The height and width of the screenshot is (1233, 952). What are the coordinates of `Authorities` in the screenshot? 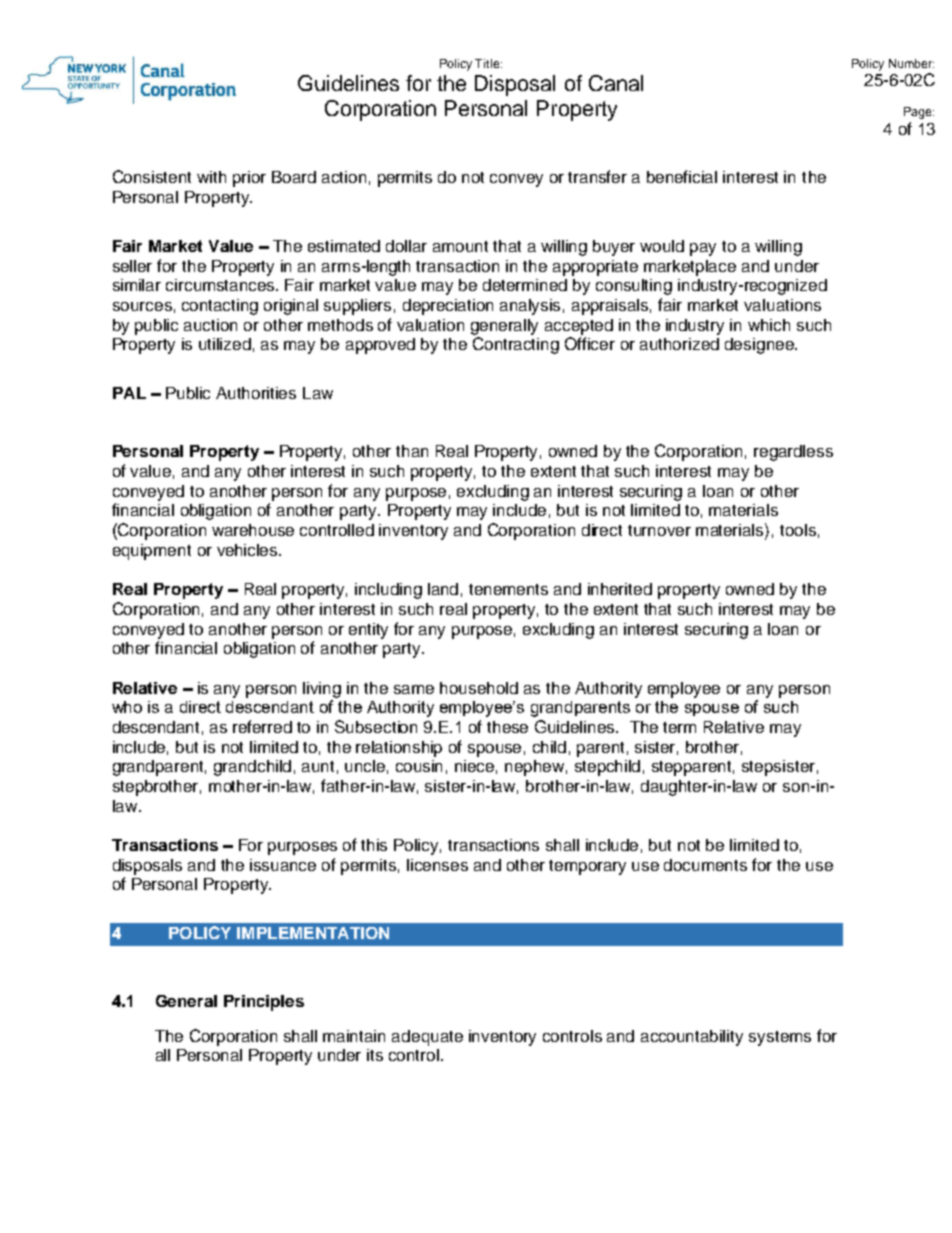 It's located at (256, 393).
